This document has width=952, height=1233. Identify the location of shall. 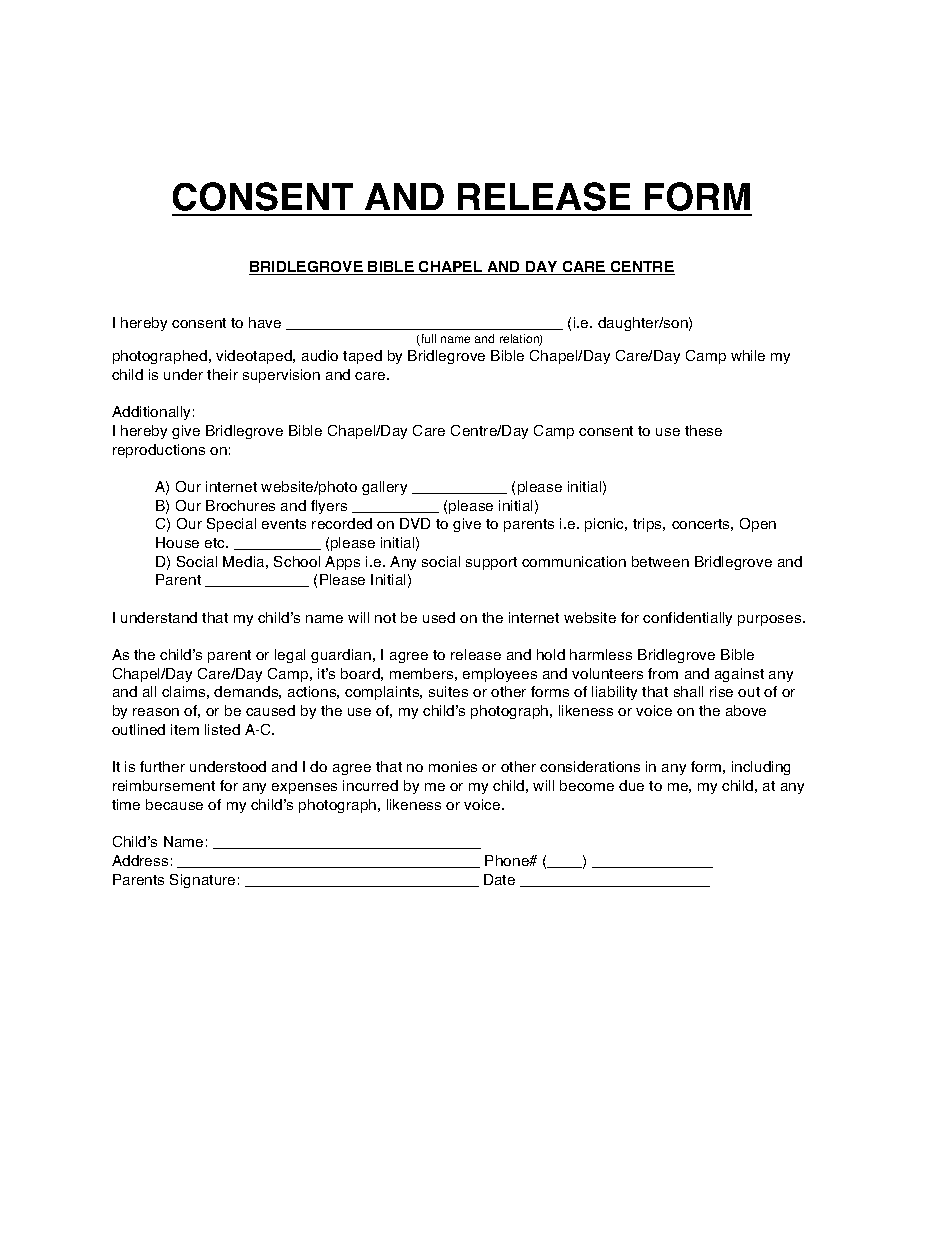
(688, 691).
